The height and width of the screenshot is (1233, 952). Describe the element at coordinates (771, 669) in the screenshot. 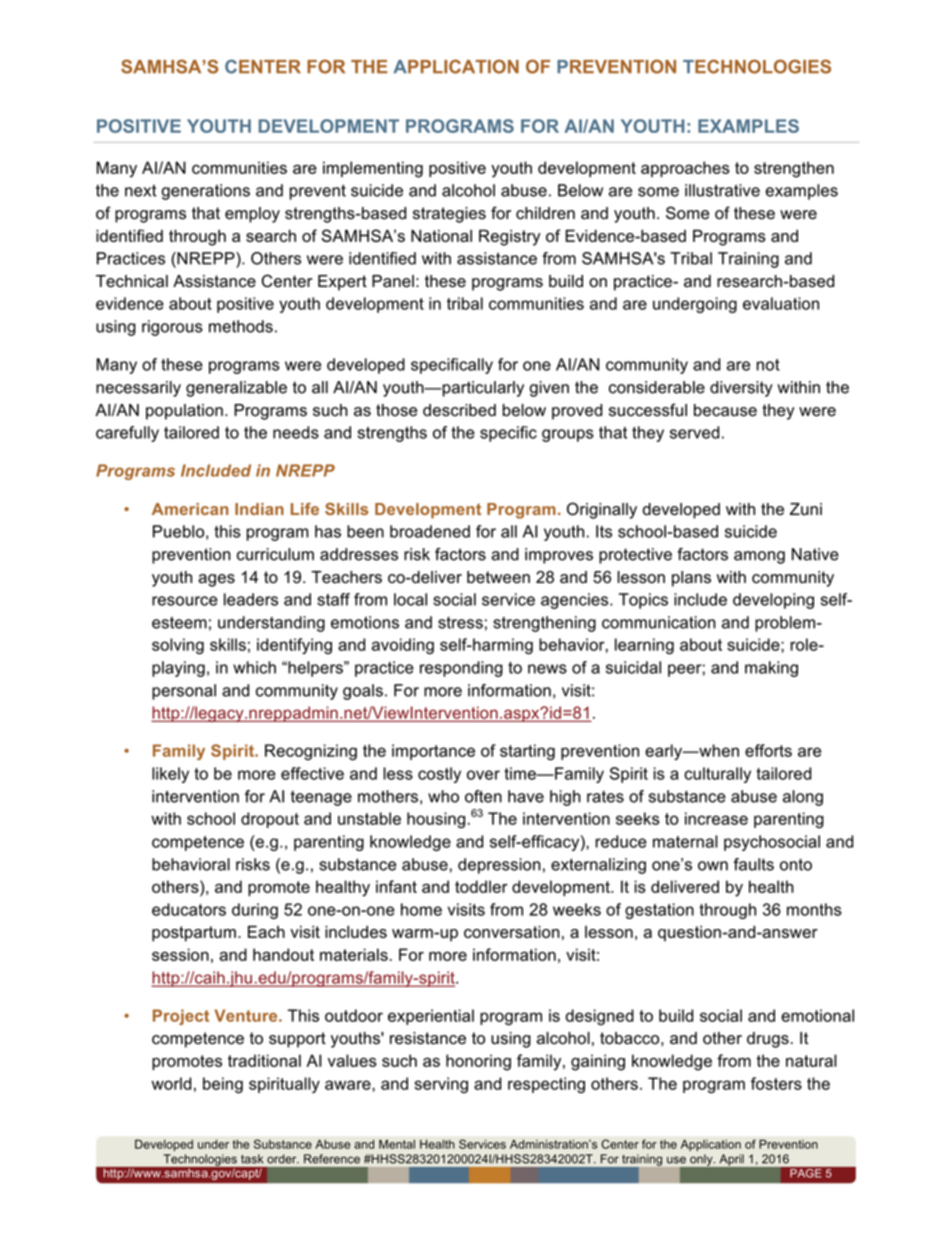

I see `making` at that location.
